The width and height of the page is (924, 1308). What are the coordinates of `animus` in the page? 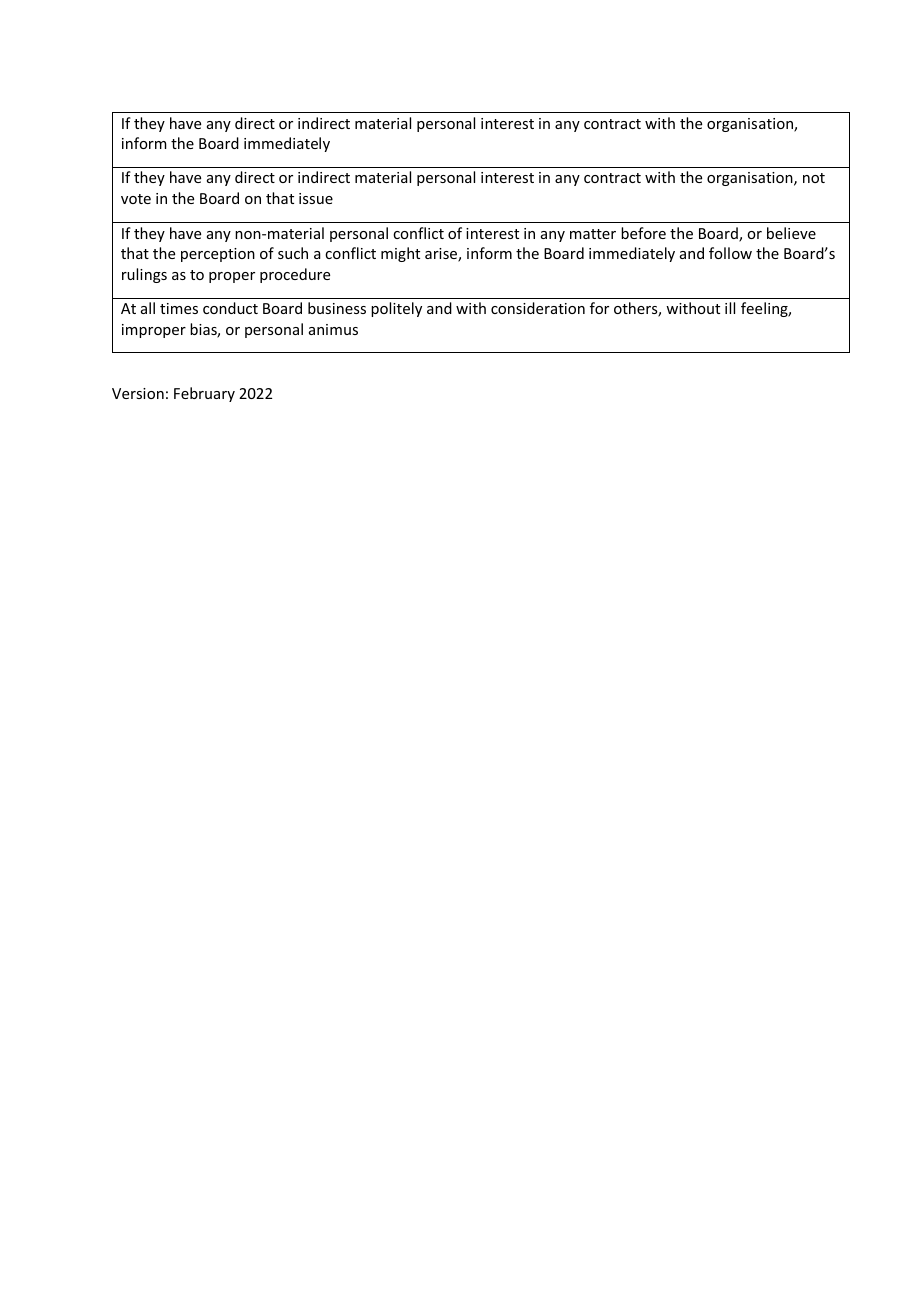 It's located at (333, 329).
